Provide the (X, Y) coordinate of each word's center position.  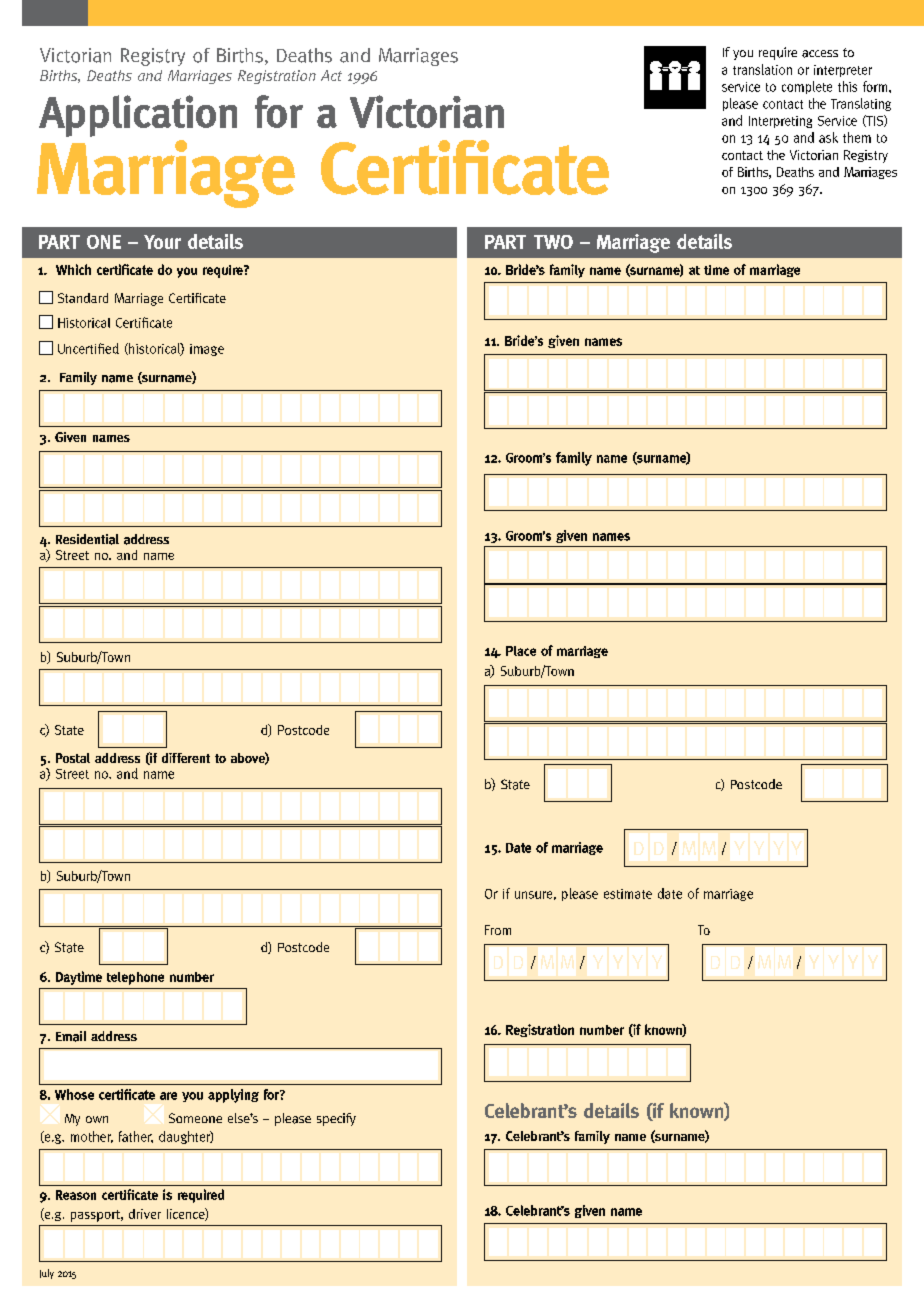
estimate (628, 894)
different (186, 758)
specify (336, 1119)
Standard (83, 298)
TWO (553, 242)
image (207, 350)
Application (138, 116)
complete (807, 87)
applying (233, 1096)
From (498, 930)
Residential (87, 539)
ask (828, 137)
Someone (195, 1118)
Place (521, 651)
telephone (135, 978)
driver (145, 1214)
